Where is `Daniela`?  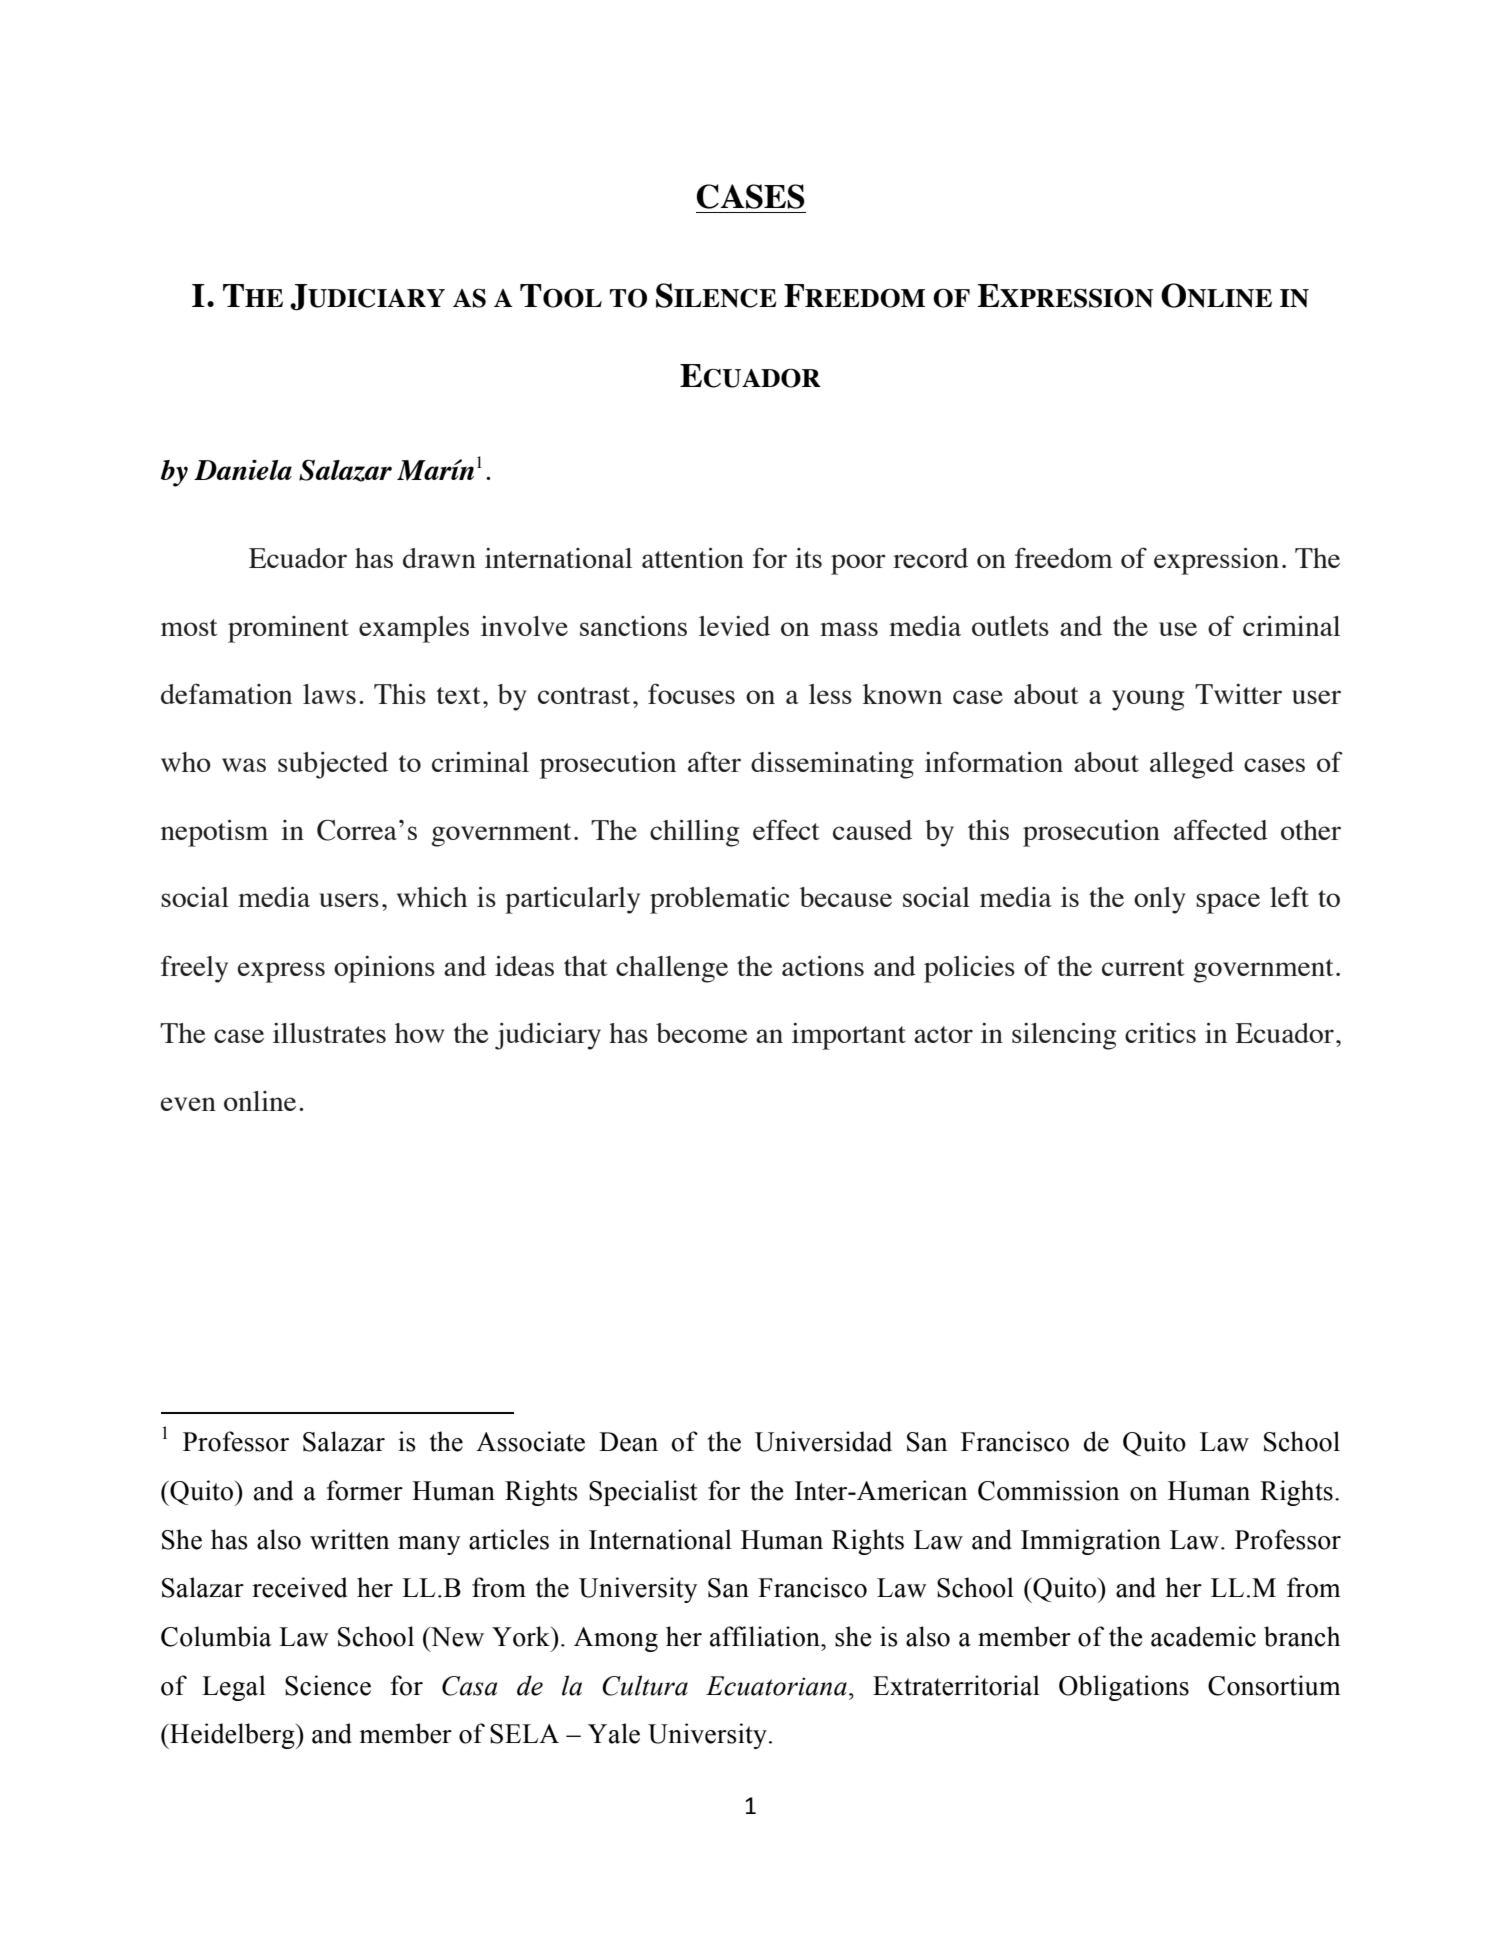 Daniela is located at coordinates (243, 469).
